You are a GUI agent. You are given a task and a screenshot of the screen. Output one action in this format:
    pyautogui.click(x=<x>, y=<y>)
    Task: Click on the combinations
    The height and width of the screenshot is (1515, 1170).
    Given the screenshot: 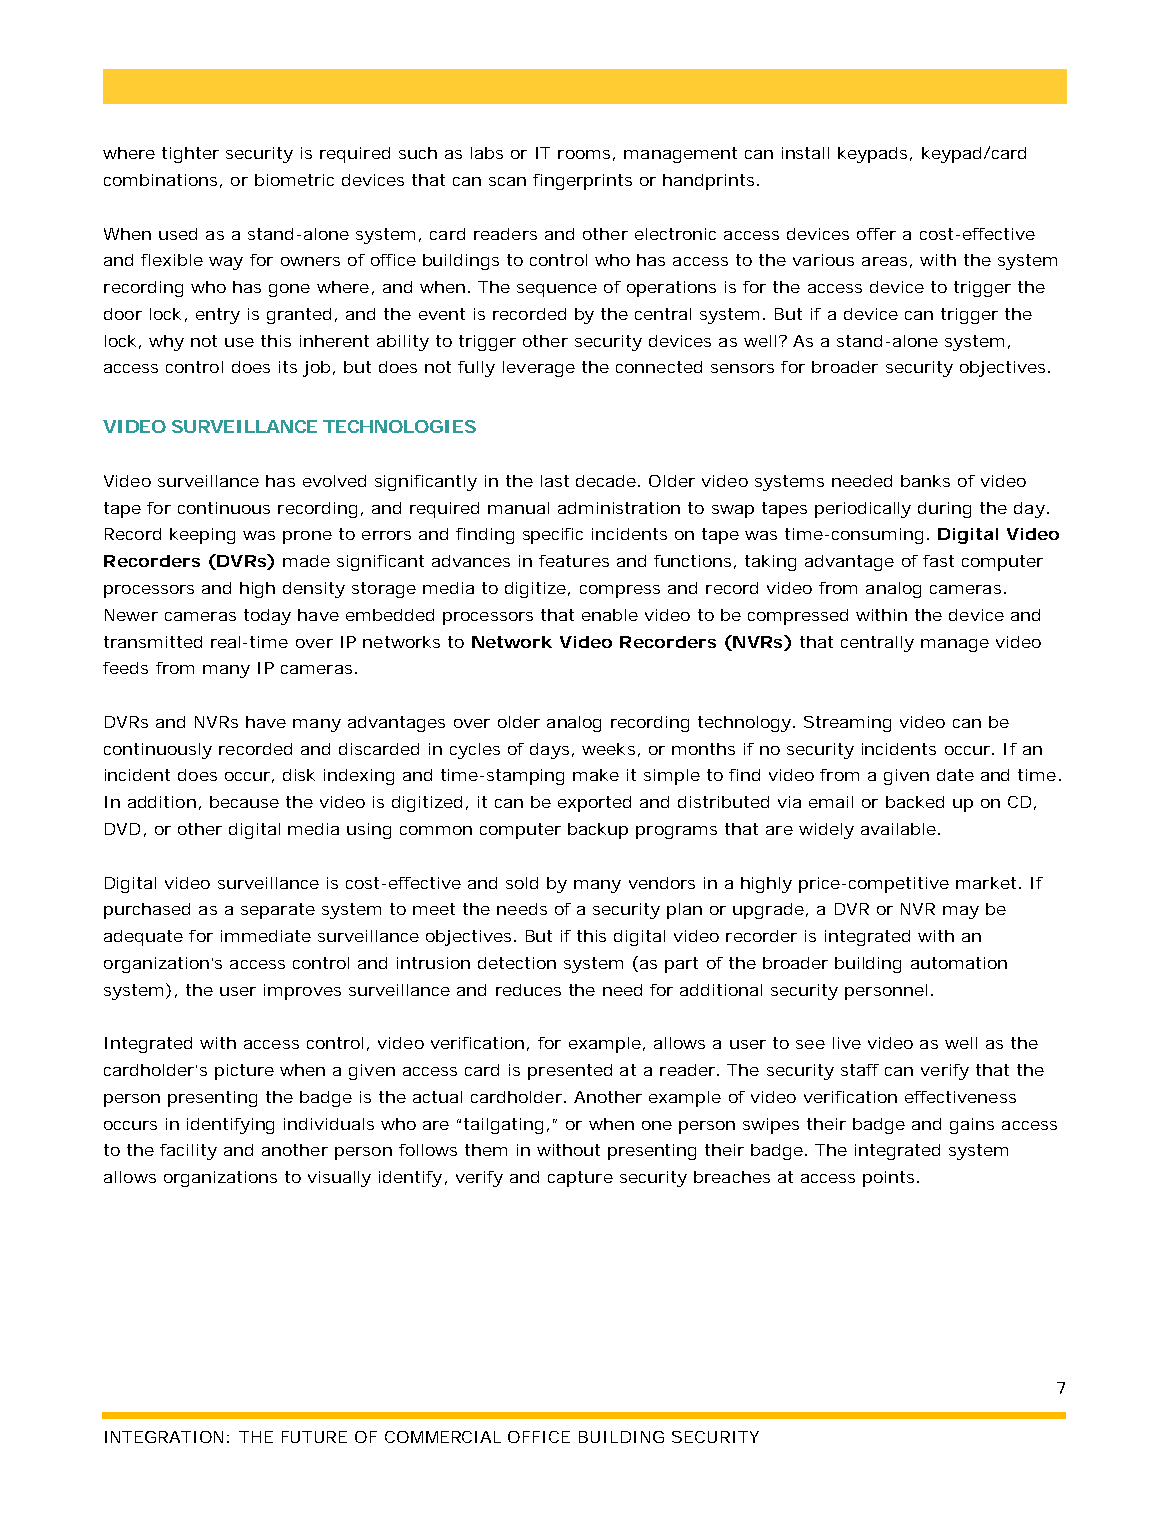 What is the action you would take?
    pyautogui.click(x=163, y=181)
